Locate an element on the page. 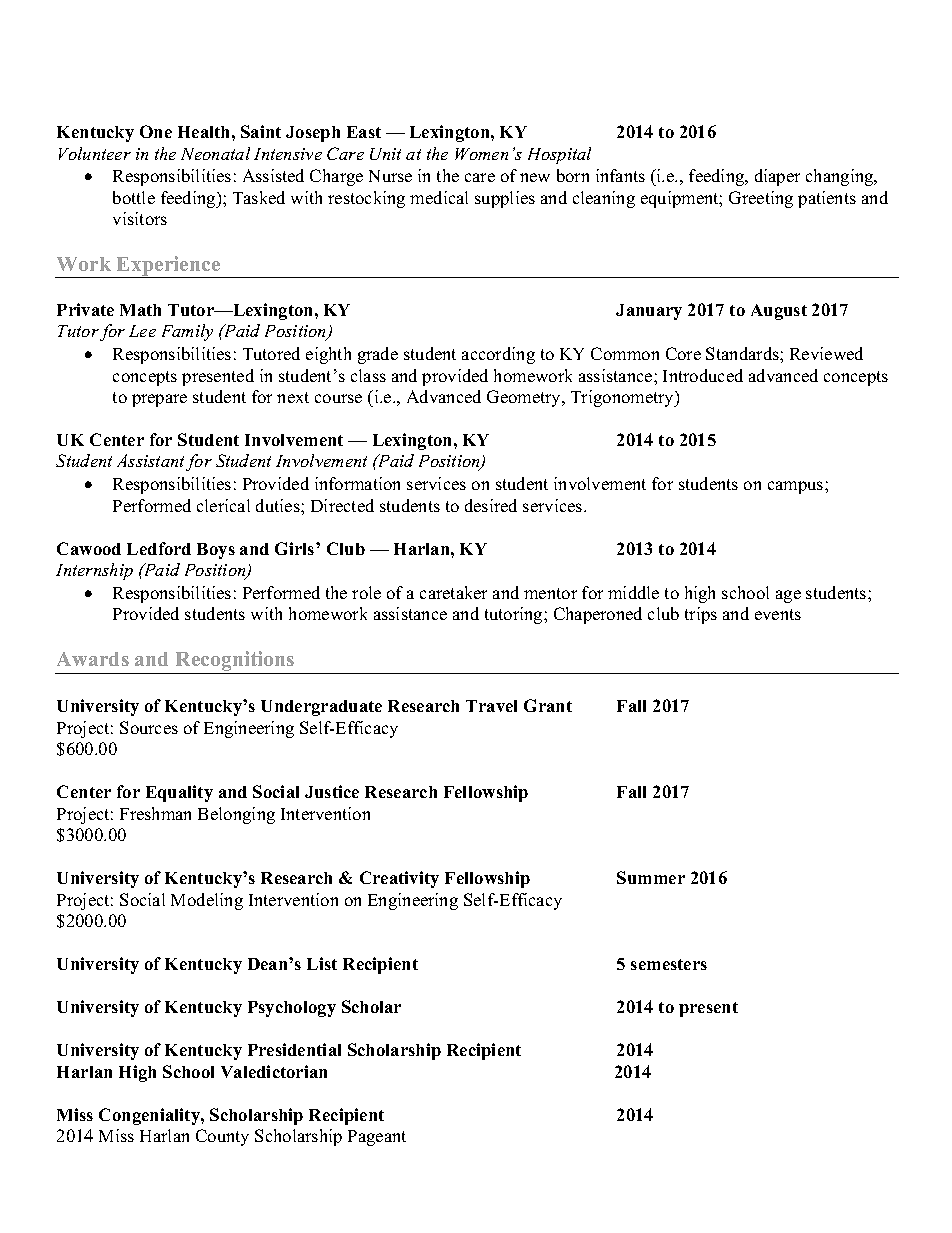 This image has width=952, height=1233. Equality is located at coordinates (179, 793).
